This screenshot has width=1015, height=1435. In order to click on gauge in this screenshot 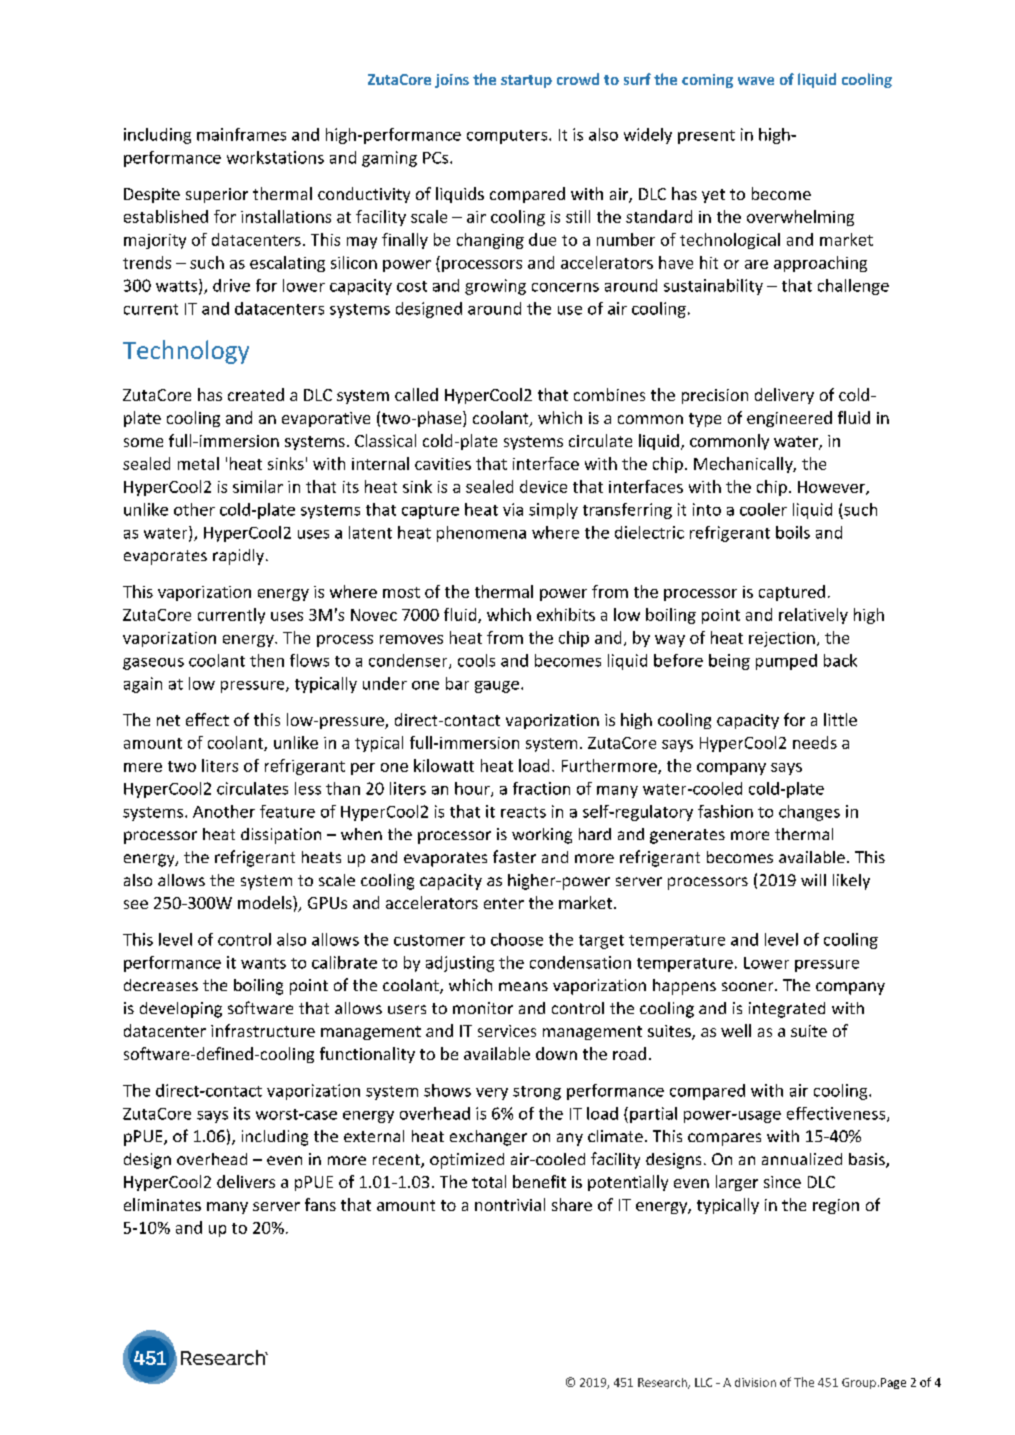, I will do `click(498, 687)`.
